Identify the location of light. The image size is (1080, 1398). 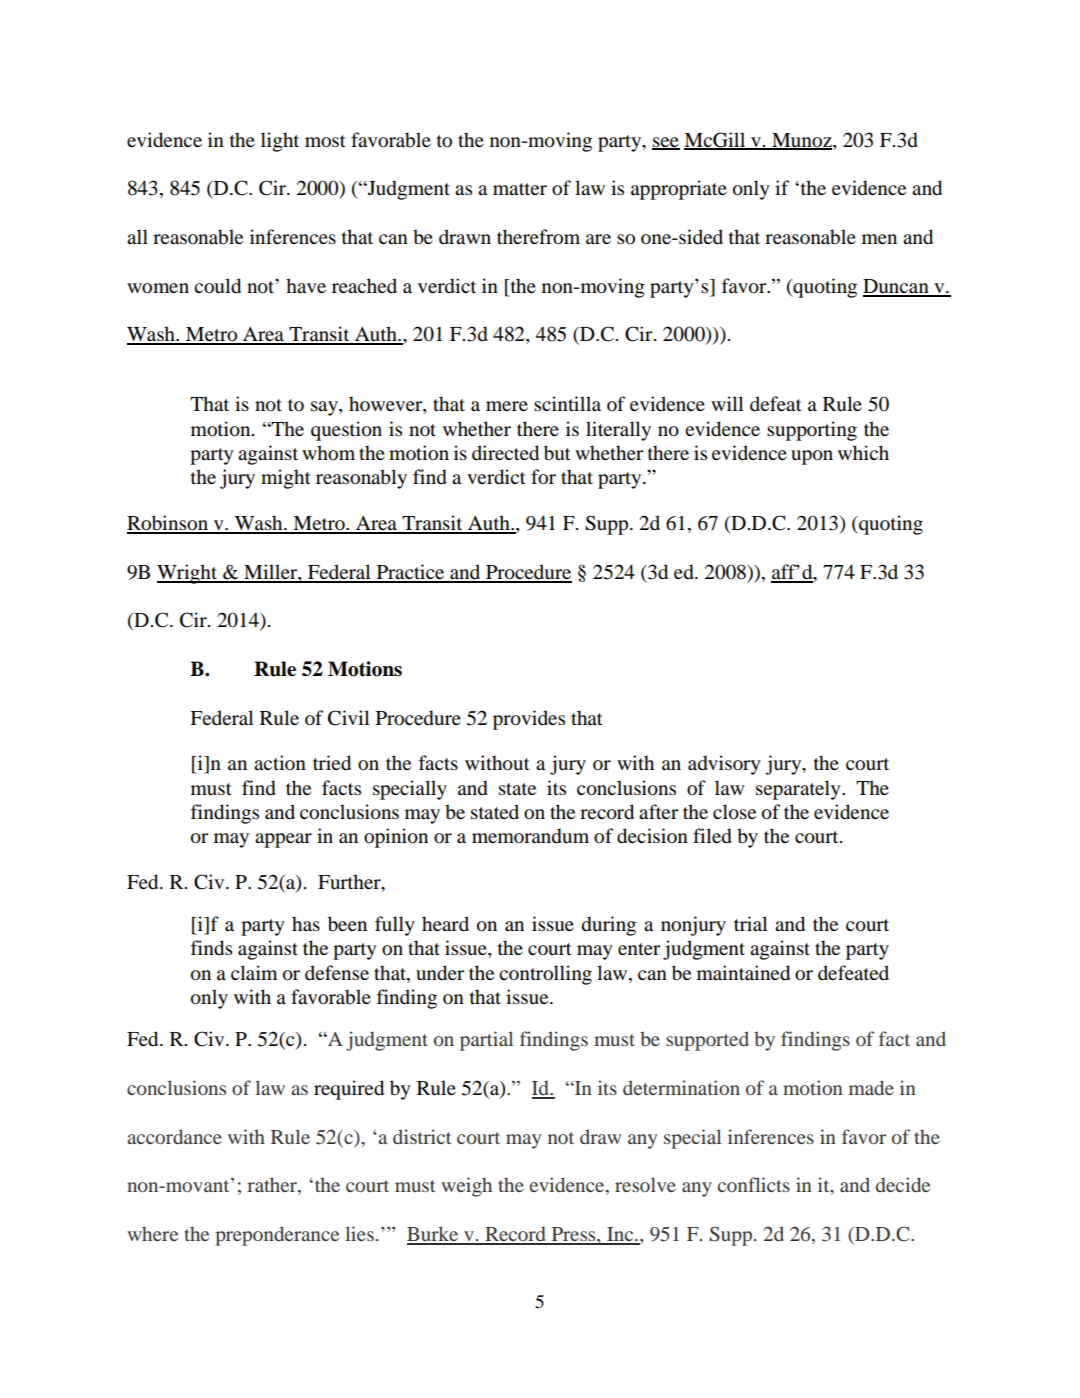
(280, 142).
